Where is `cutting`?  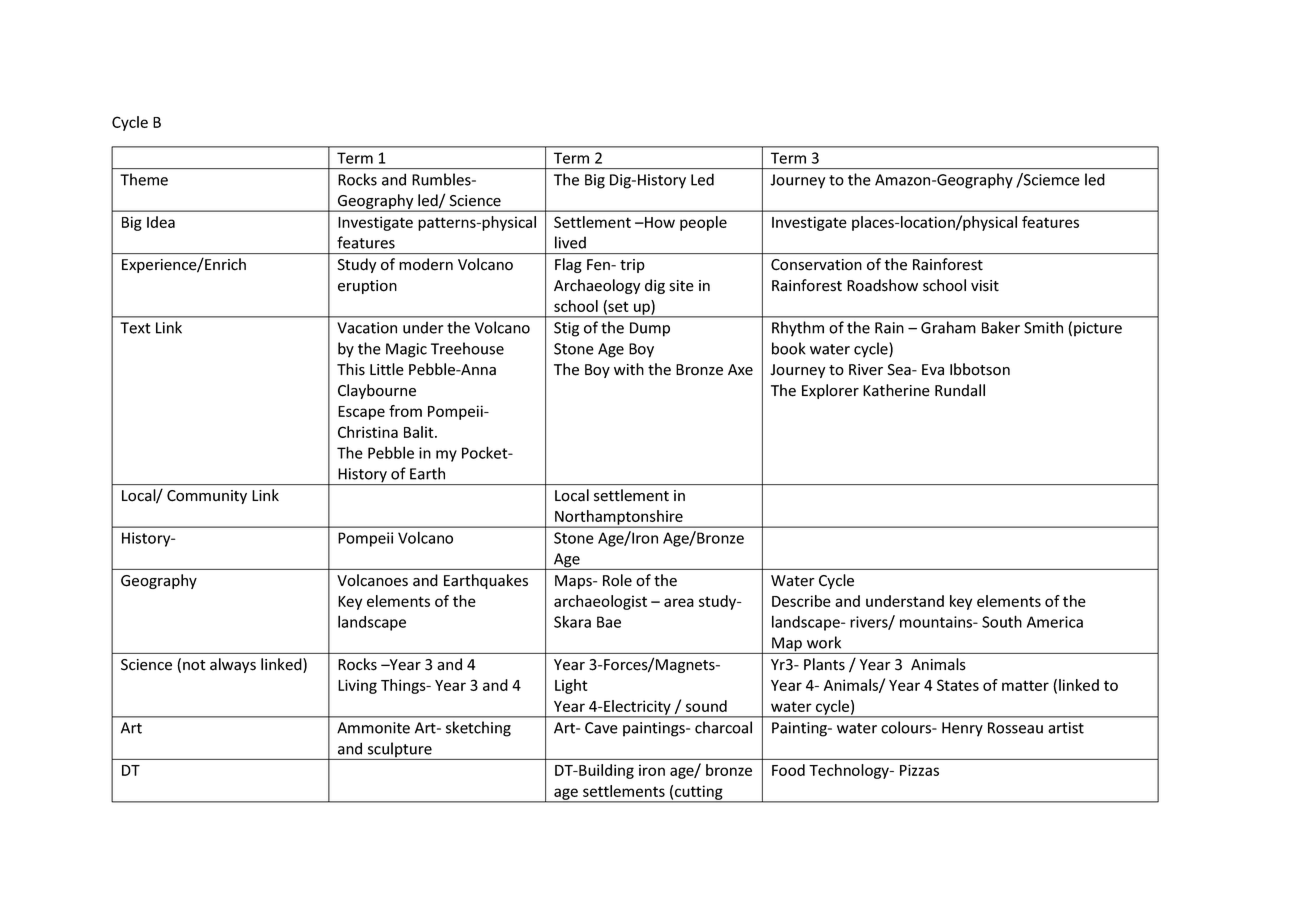
cutting is located at coordinates (699, 793).
